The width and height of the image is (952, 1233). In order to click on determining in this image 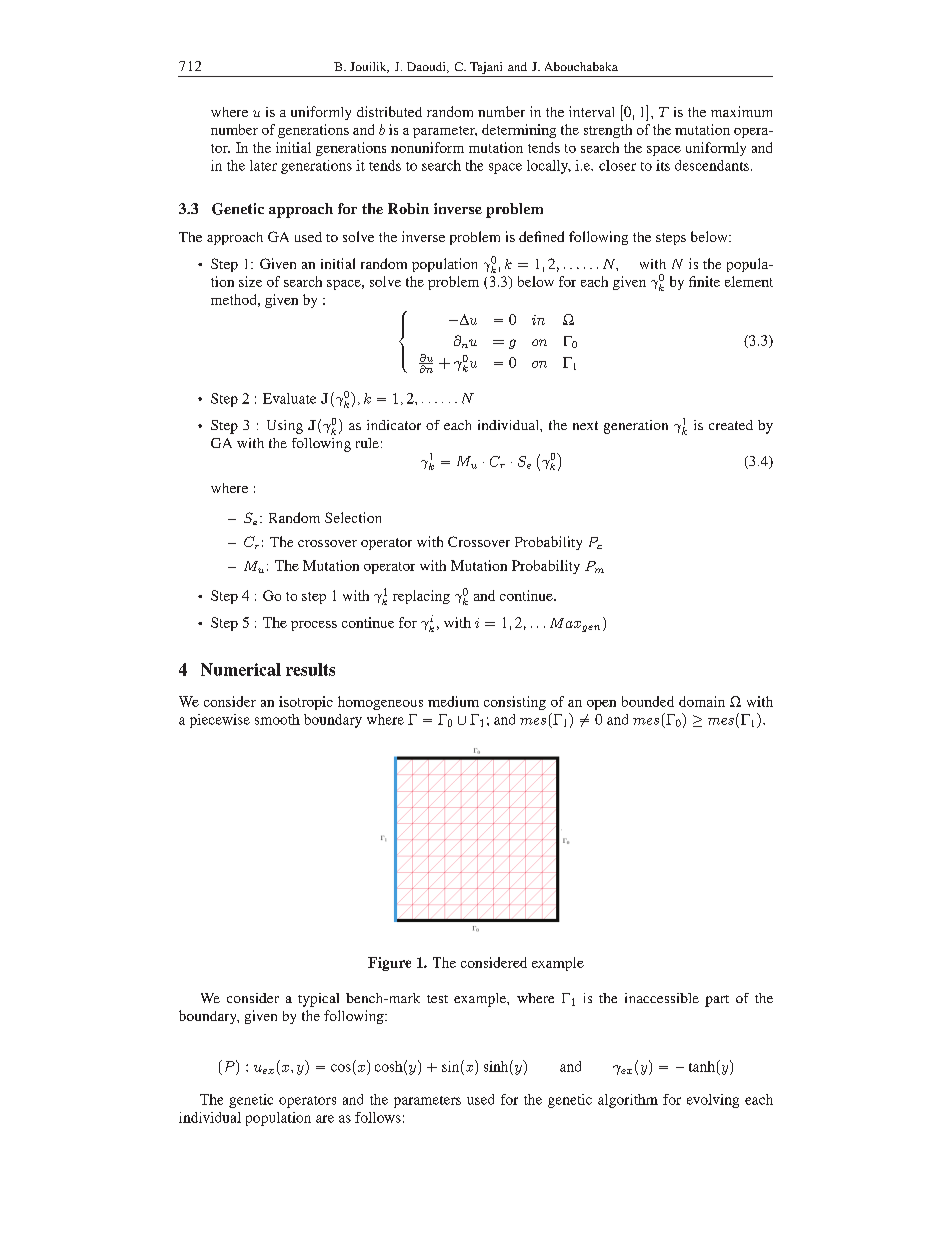, I will do `click(519, 131)`.
